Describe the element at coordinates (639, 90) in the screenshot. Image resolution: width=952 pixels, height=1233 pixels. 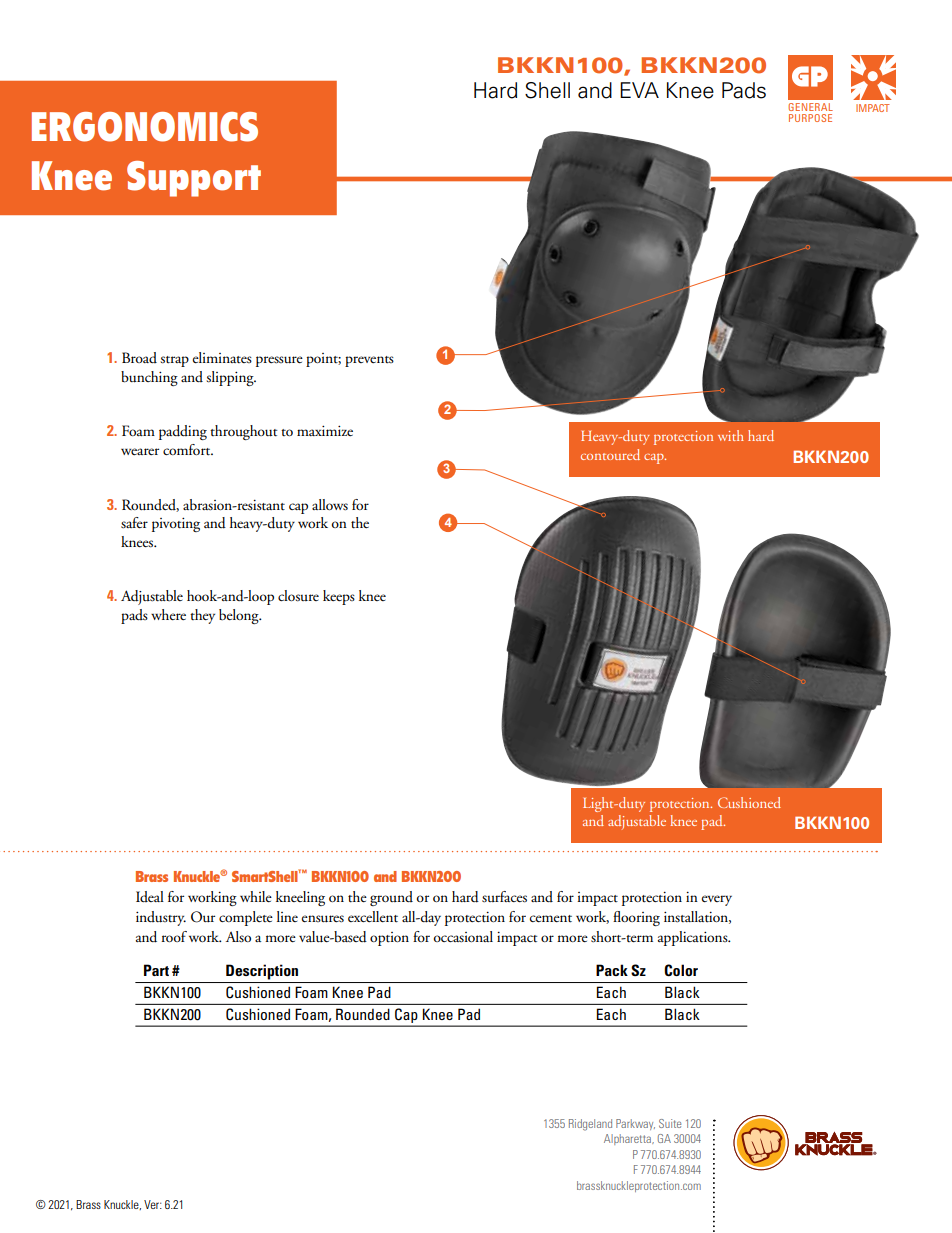
I see `EVA` at that location.
